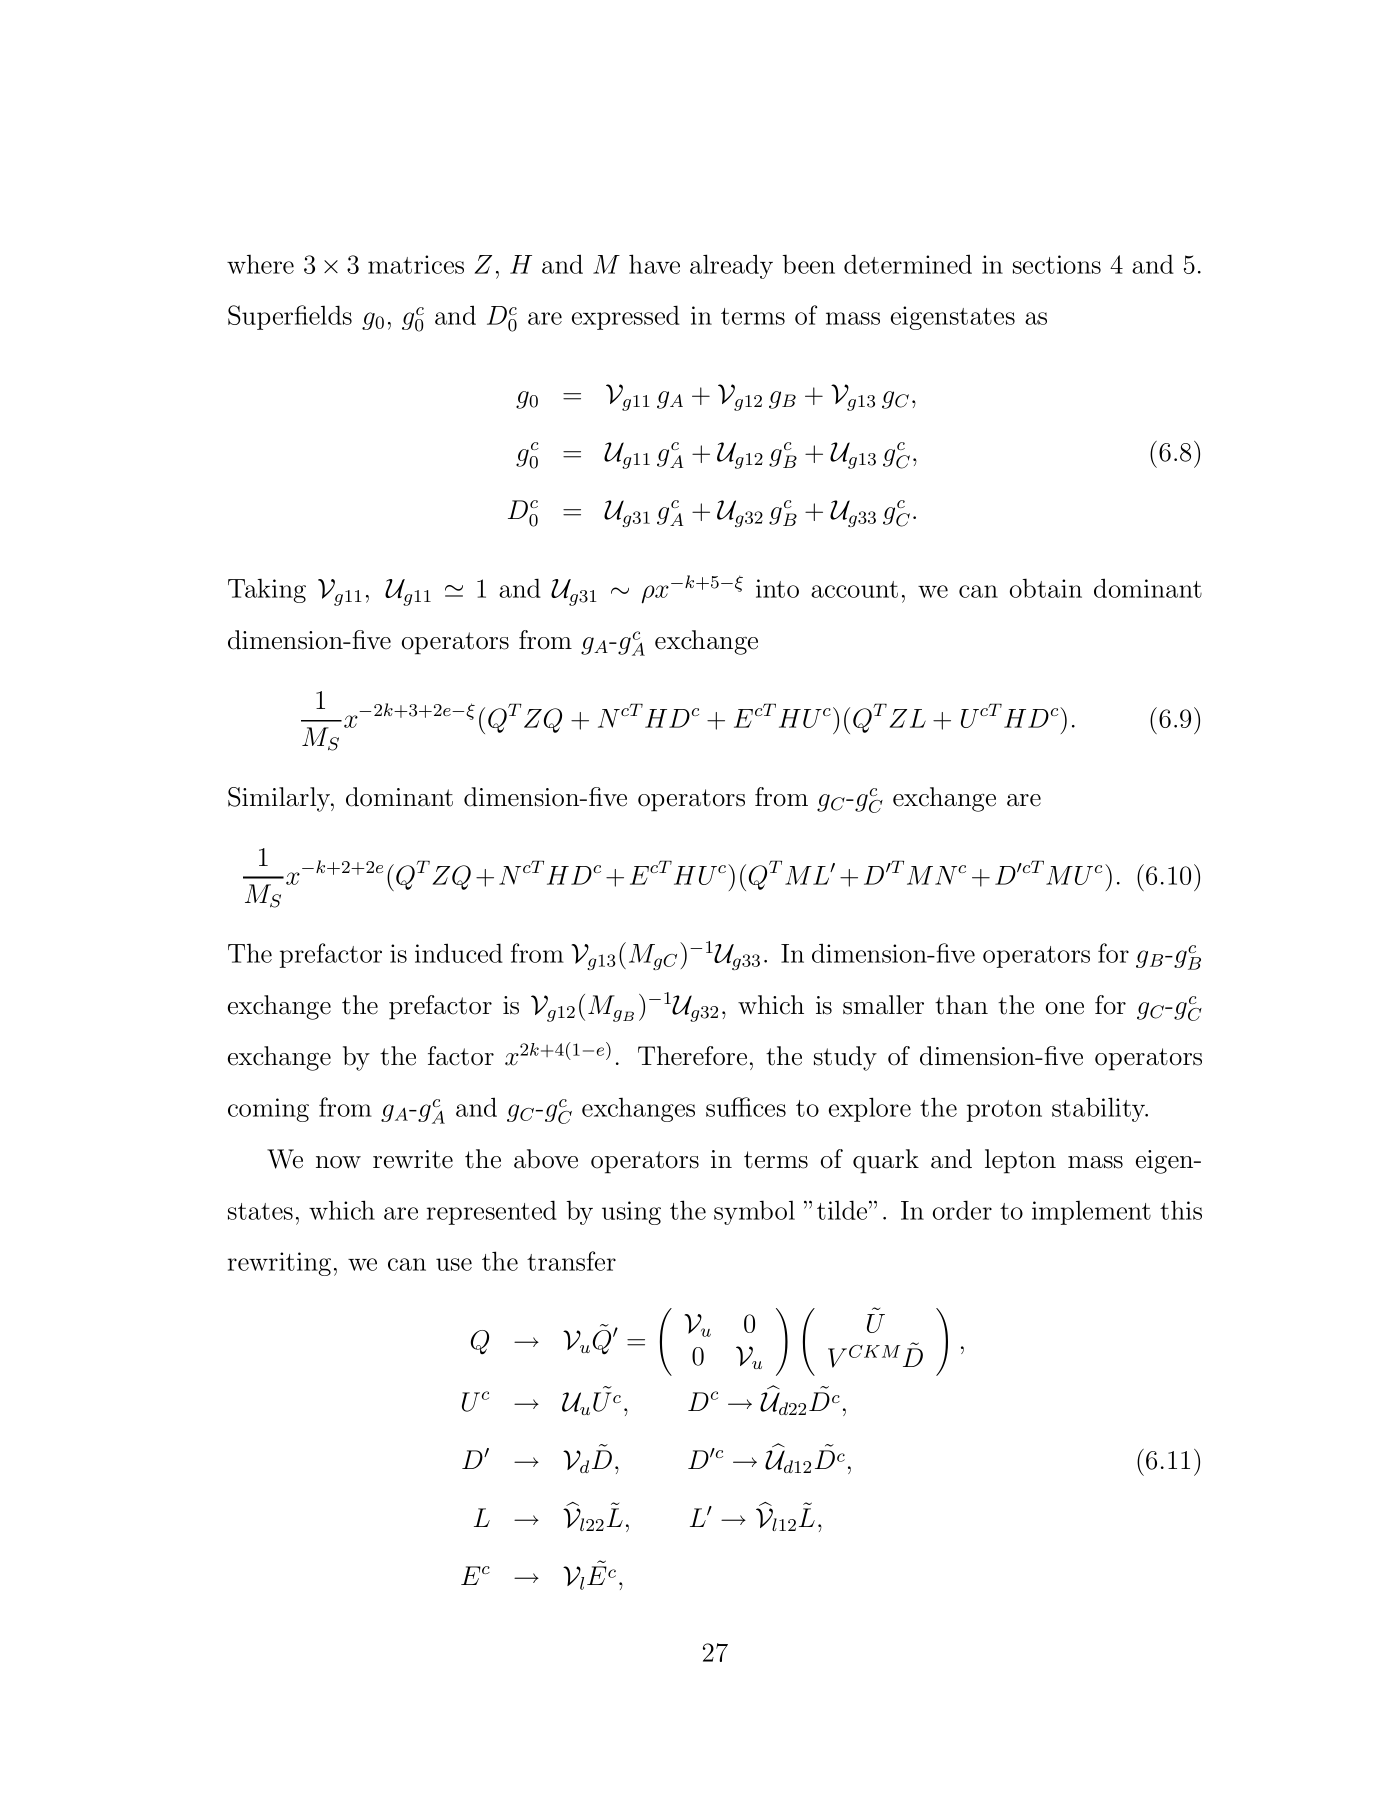 Image resolution: width=1386 pixels, height=1793 pixels. What do you see at coordinates (267, 590) in the screenshot?
I see `Taking` at bounding box center [267, 590].
